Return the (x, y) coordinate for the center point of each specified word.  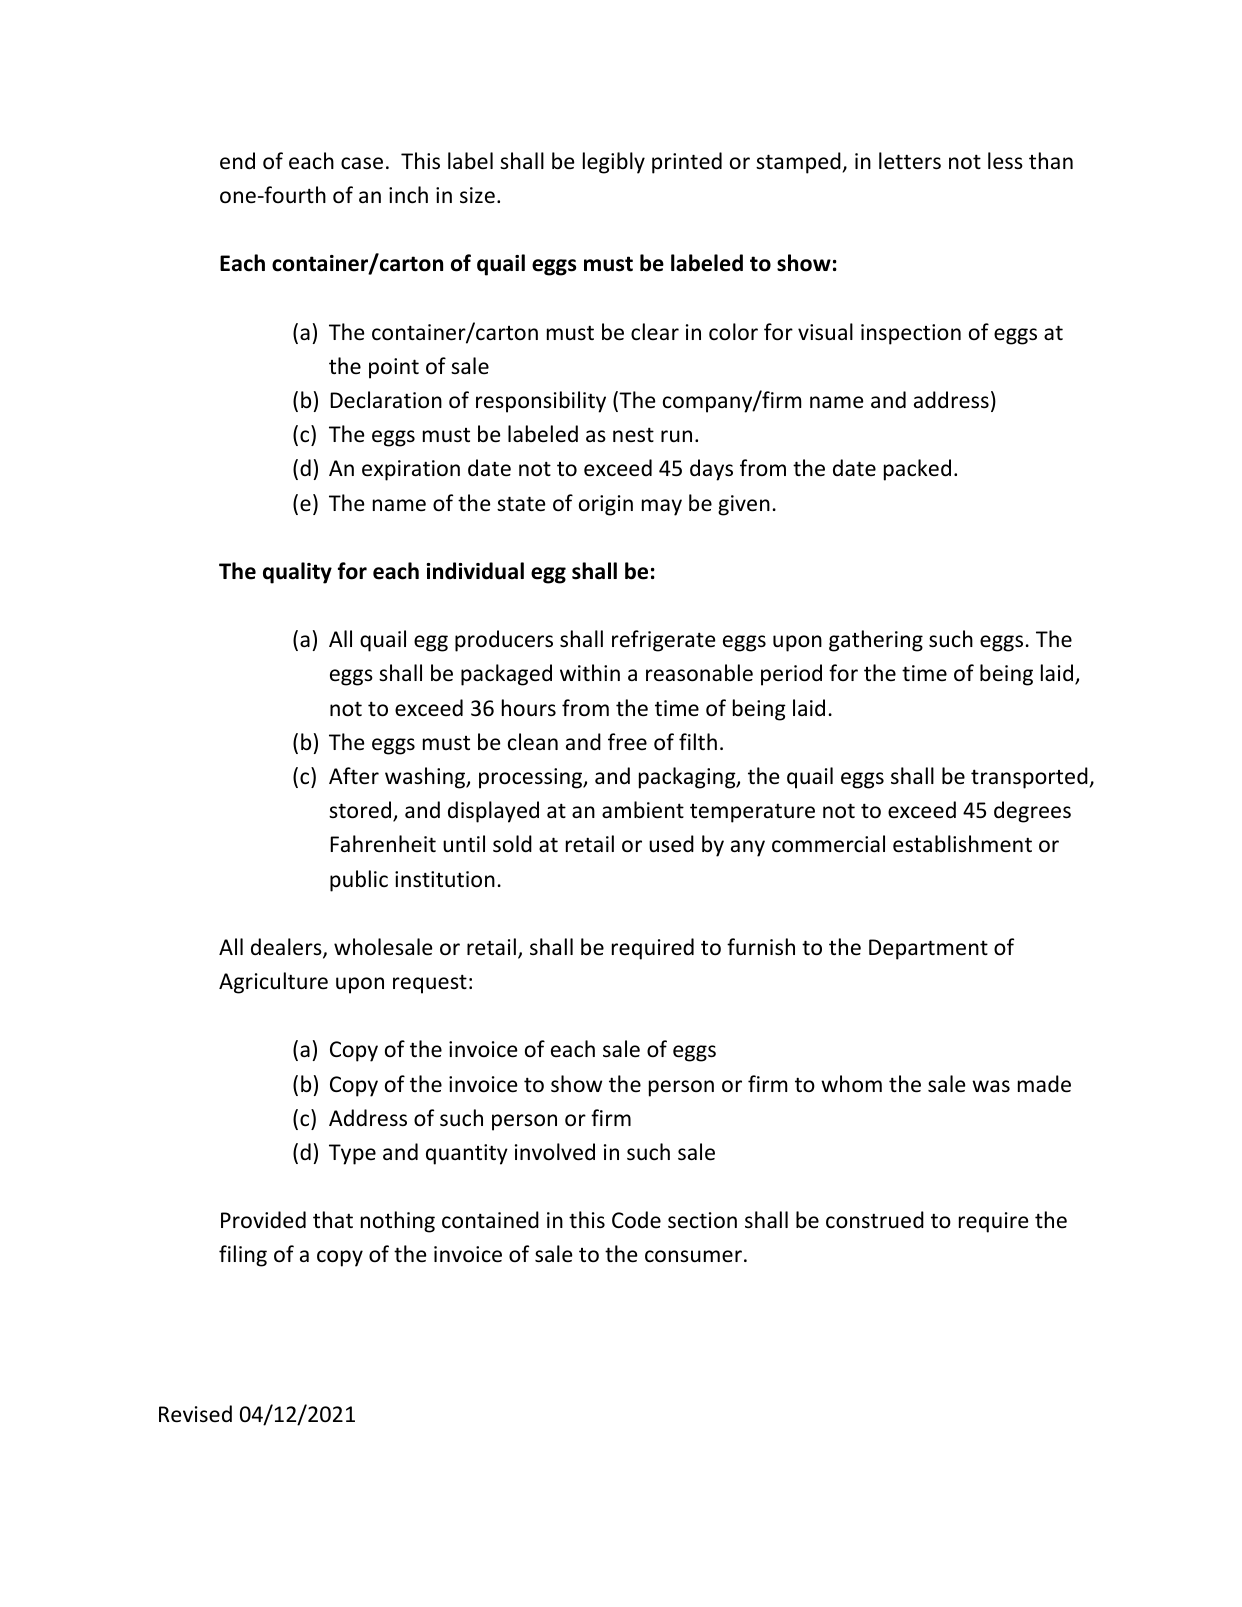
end (237, 161)
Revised (195, 1414)
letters (910, 161)
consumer (693, 1256)
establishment (962, 844)
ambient (643, 810)
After (354, 776)
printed (687, 163)
